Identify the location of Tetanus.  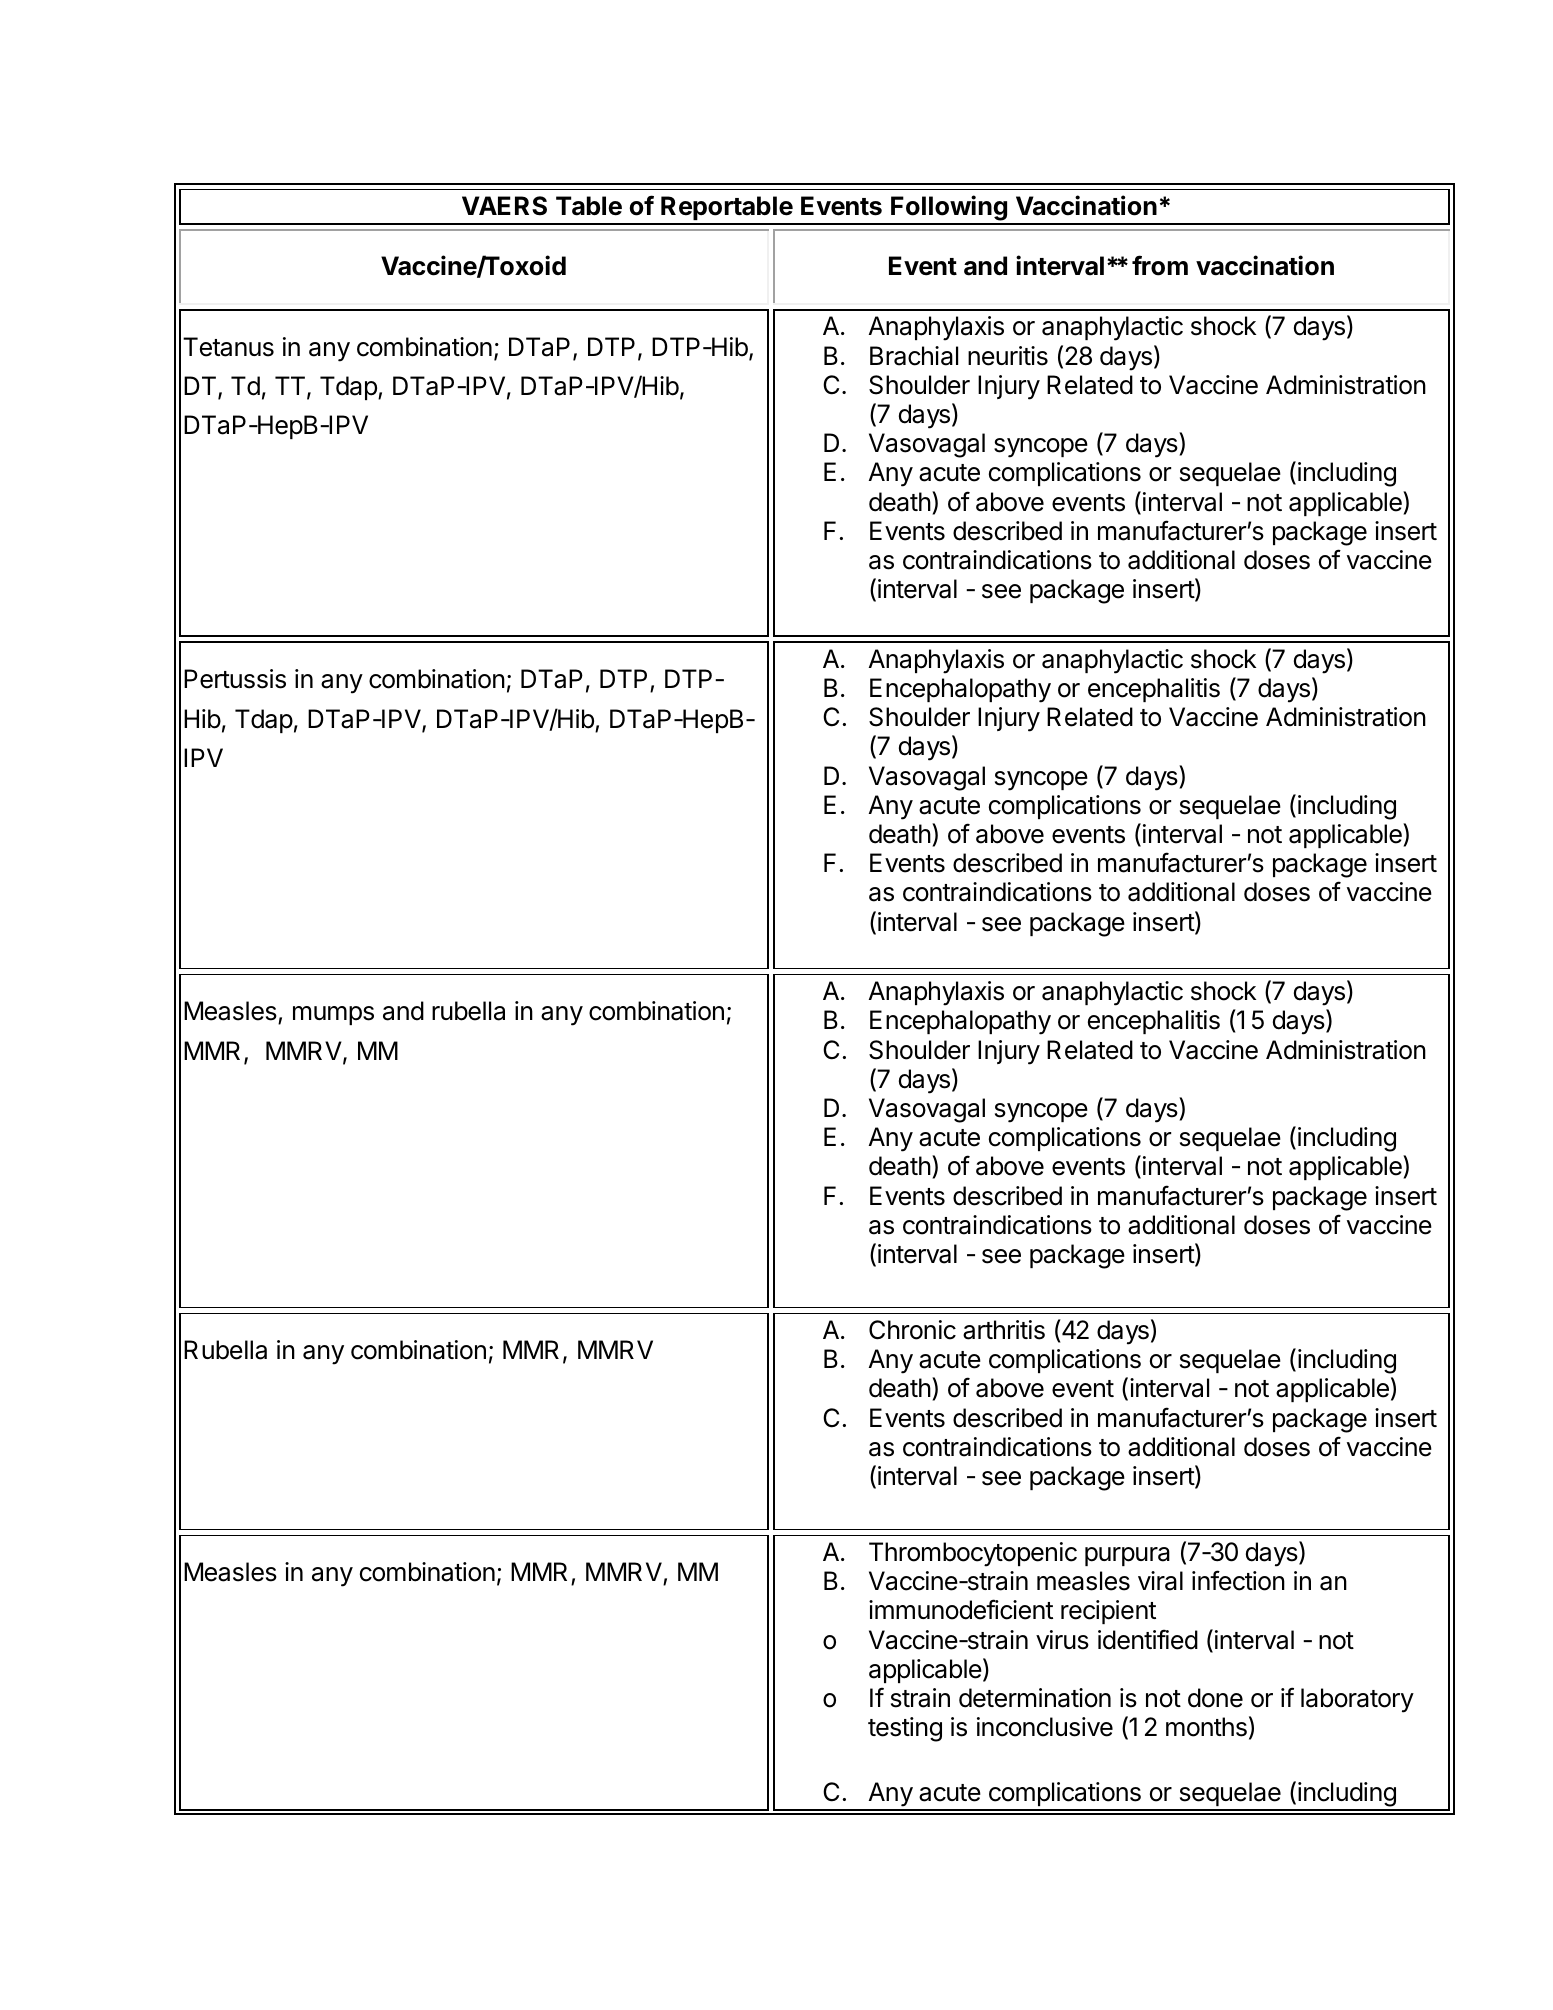
(228, 347).
